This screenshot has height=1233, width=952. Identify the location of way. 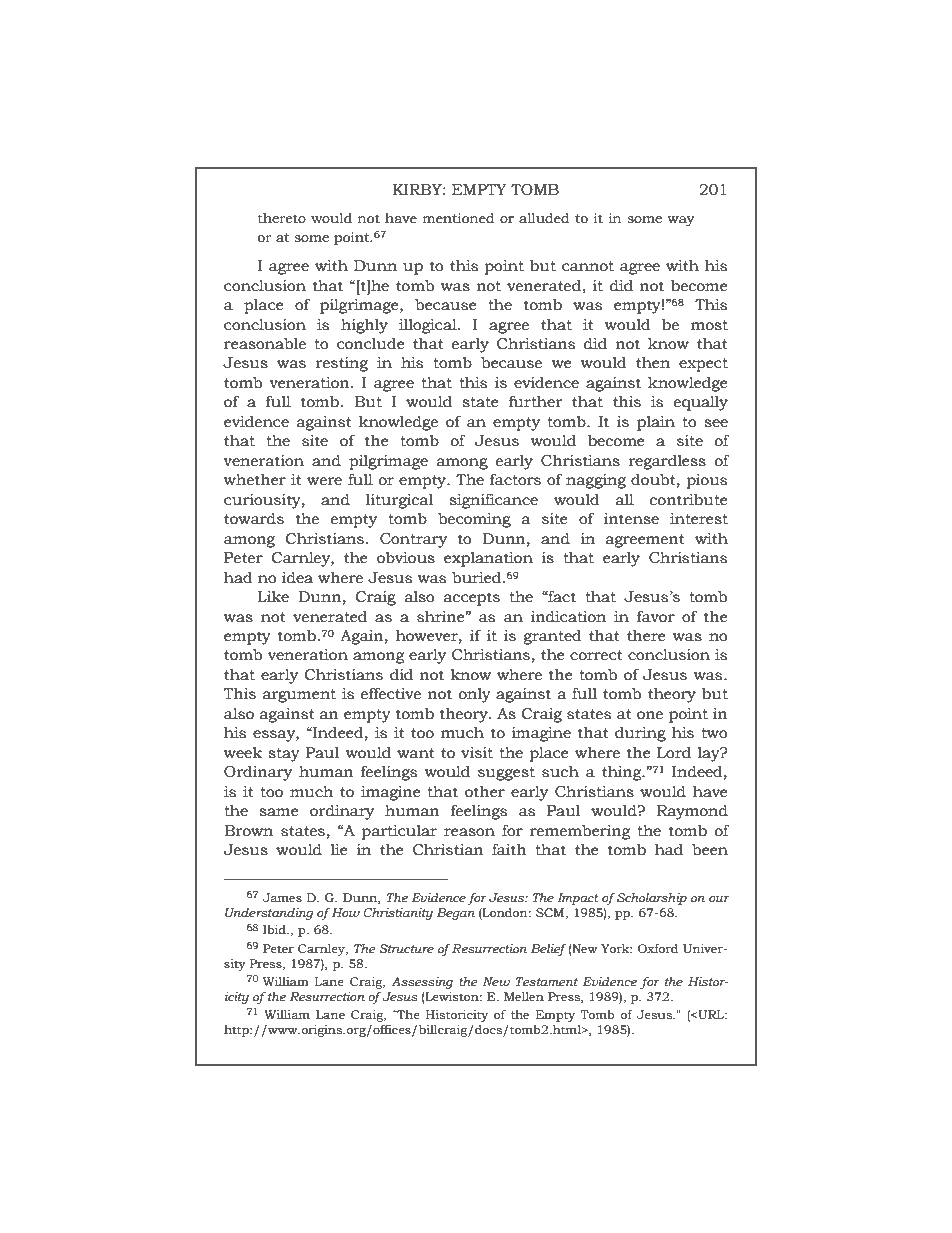
(681, 221).
